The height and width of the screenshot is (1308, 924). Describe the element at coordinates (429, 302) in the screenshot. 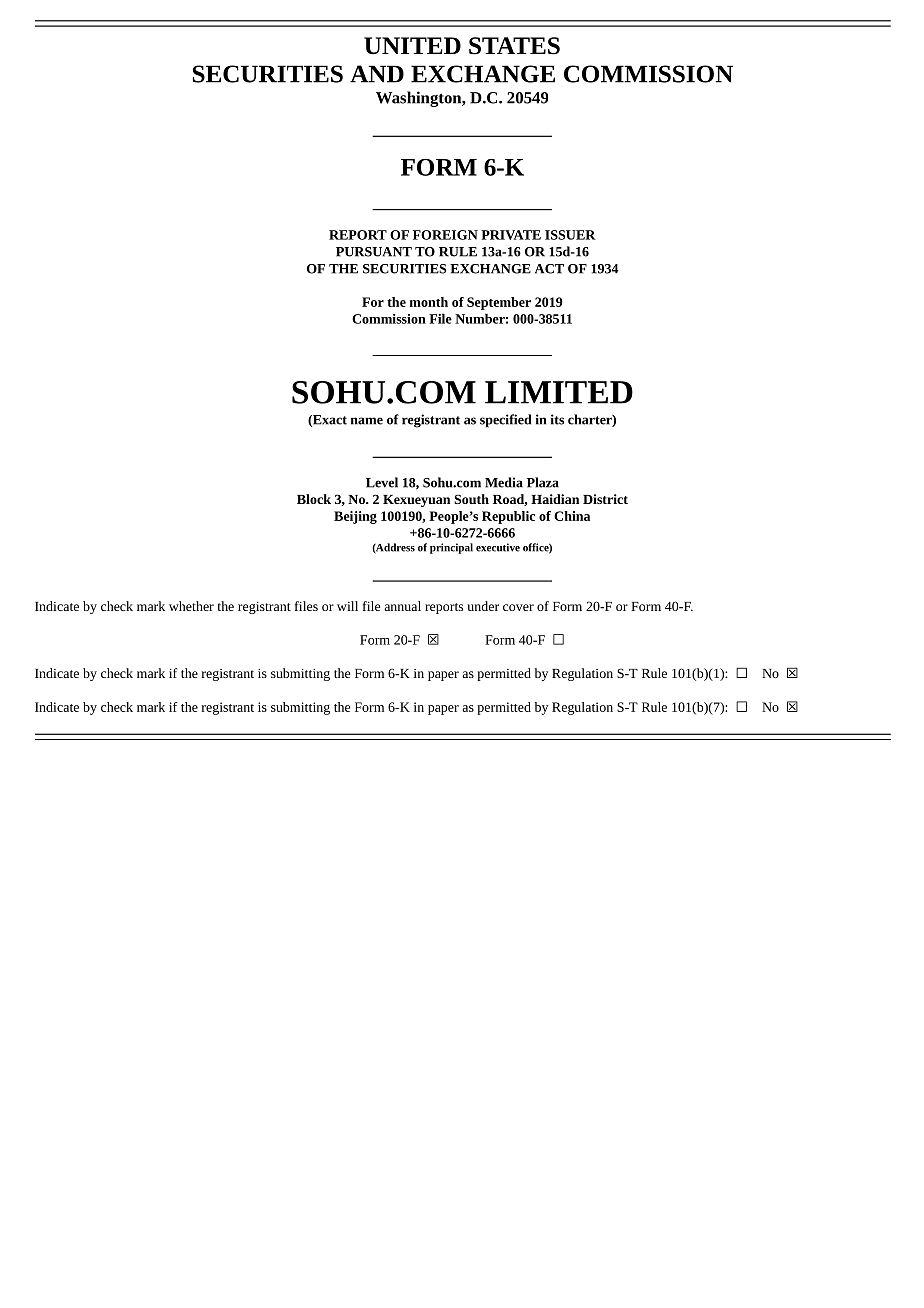

I see `month` at that location.
